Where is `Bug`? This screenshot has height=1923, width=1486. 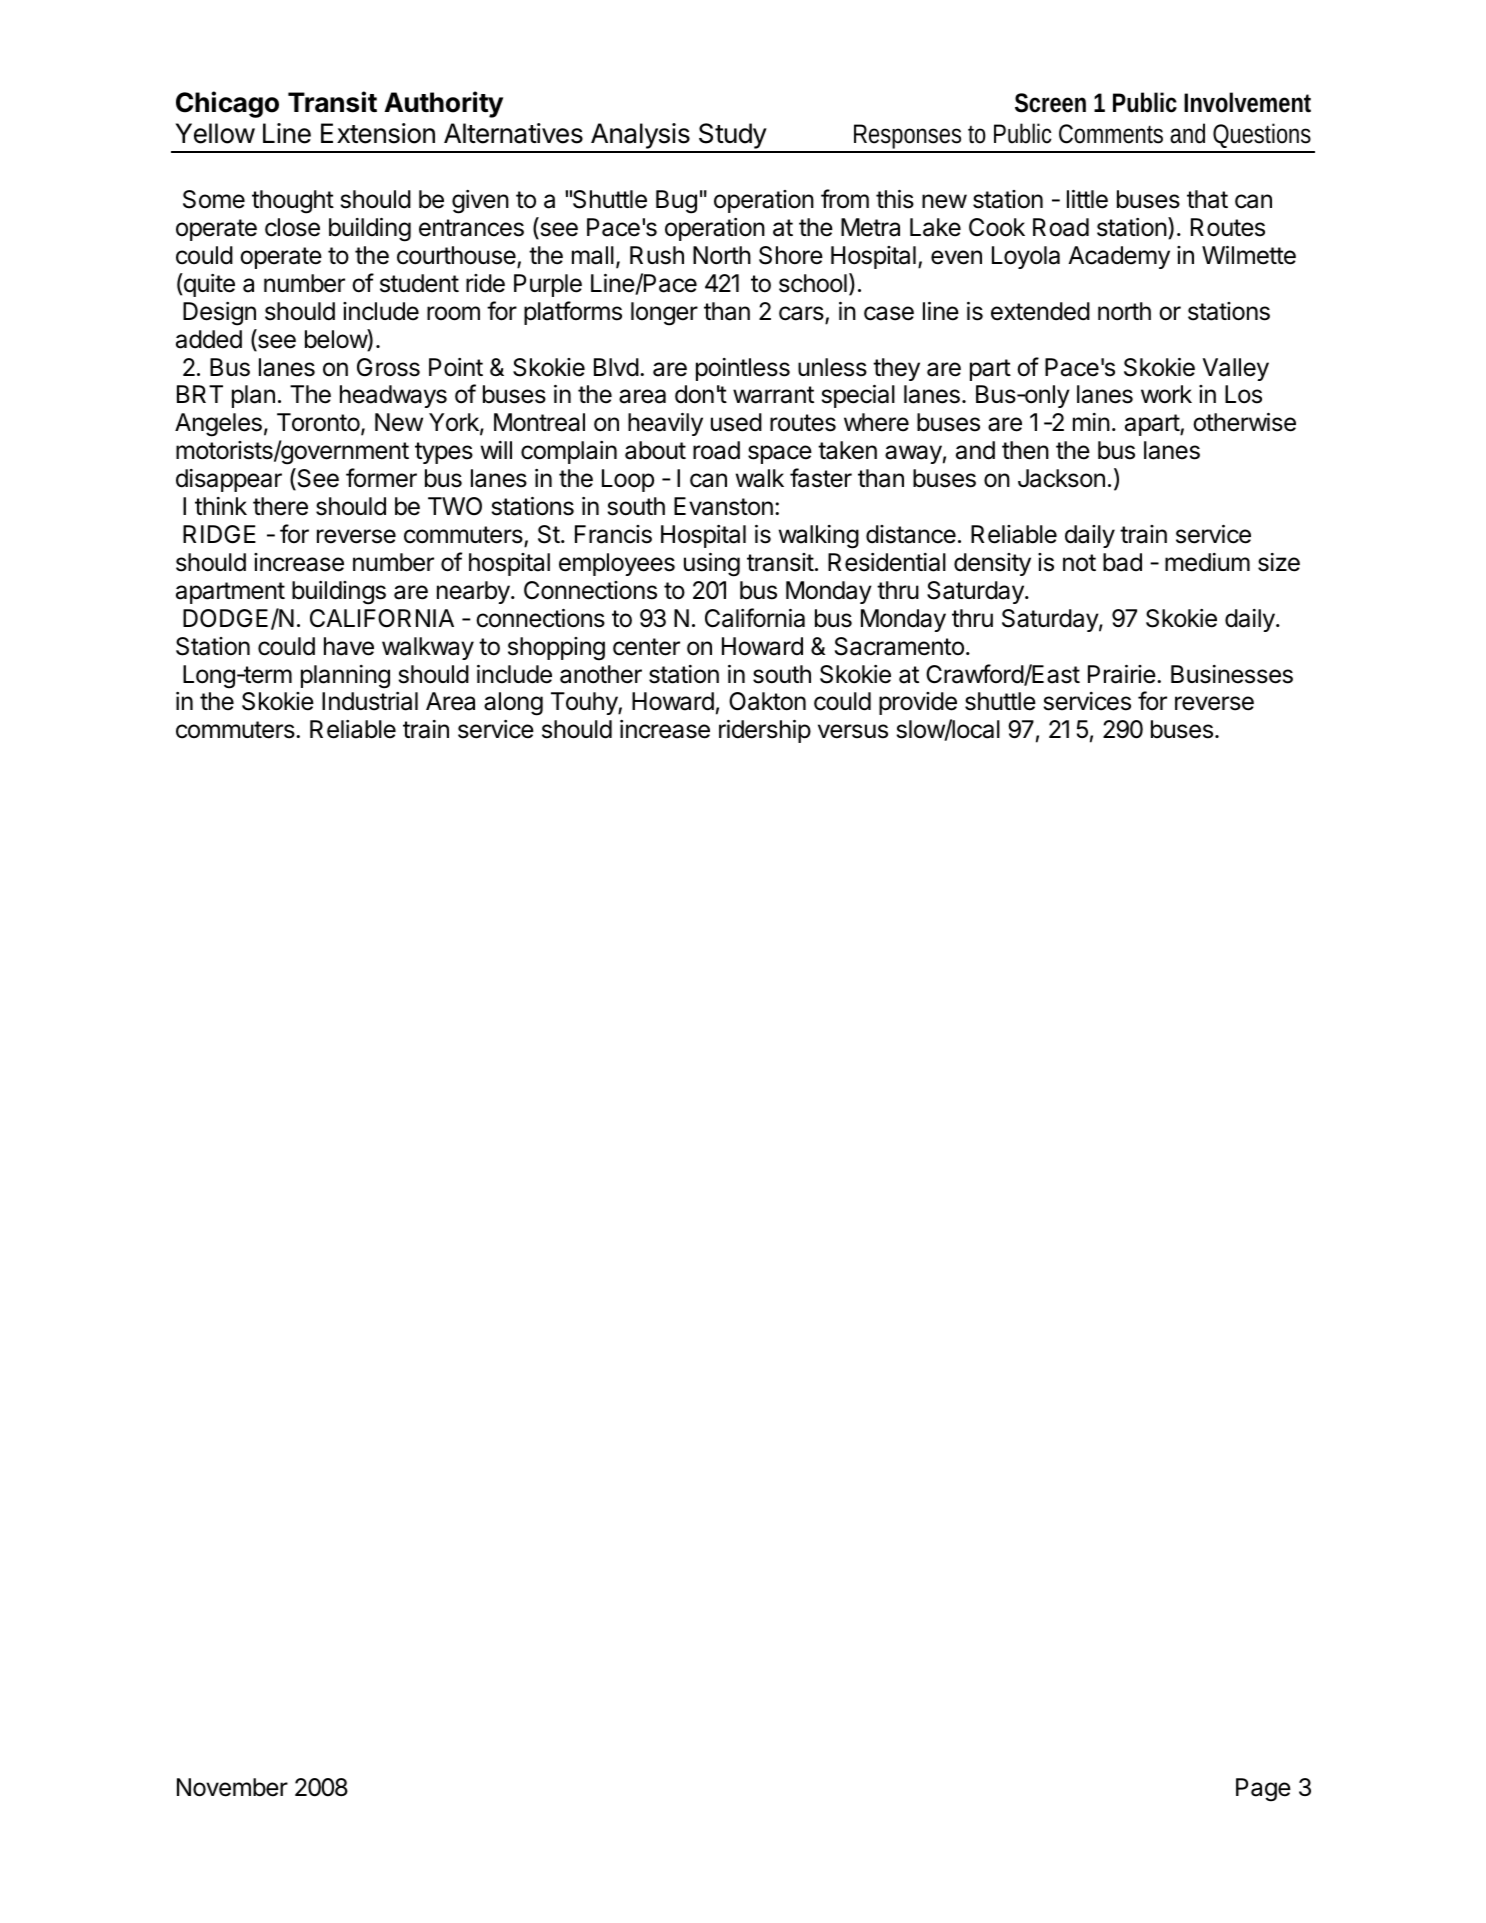
Bug is located at coordinates (676, 202).
